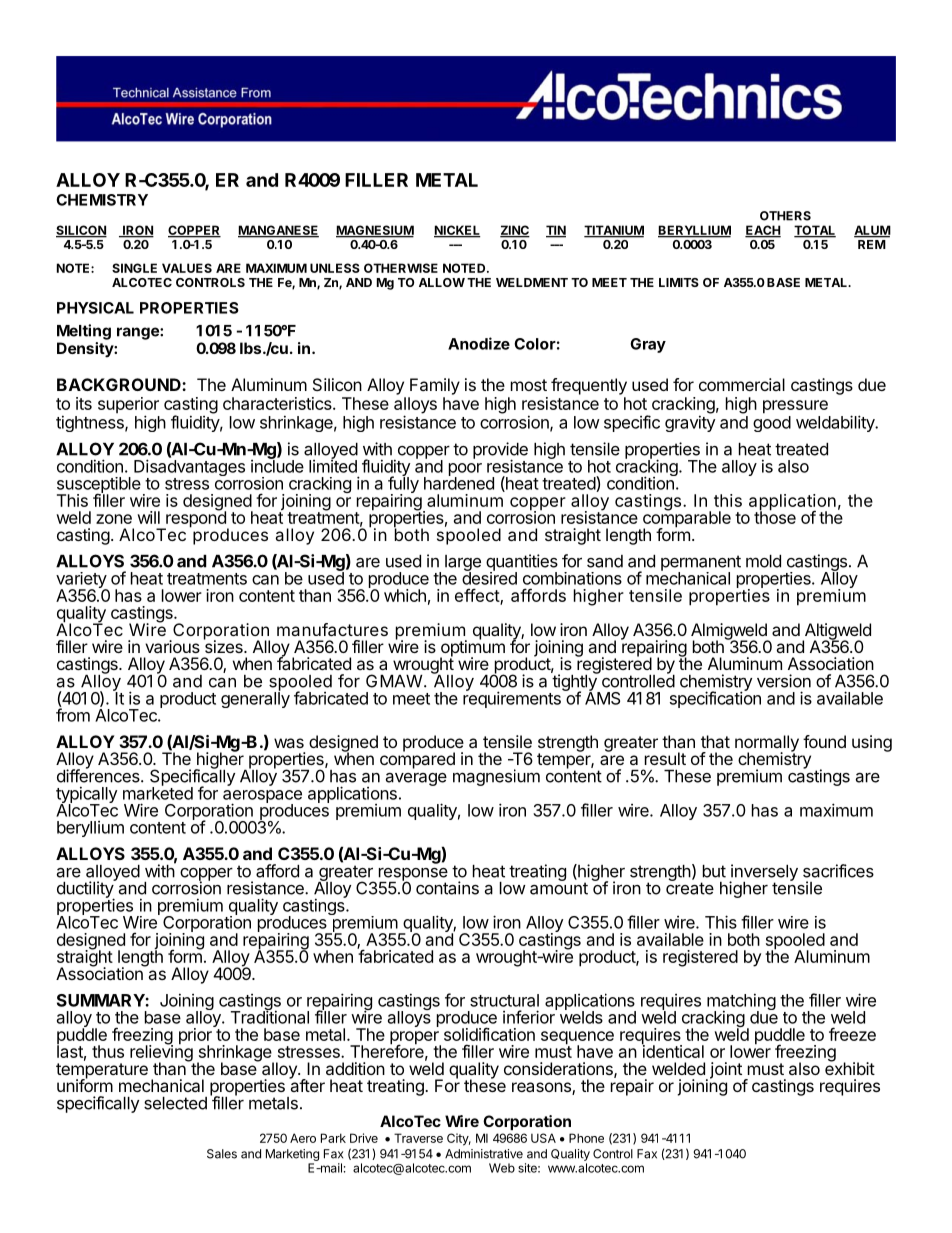 The width and height of the document is (952, 1233). I want to click on ZINC, so click(515, 231).
